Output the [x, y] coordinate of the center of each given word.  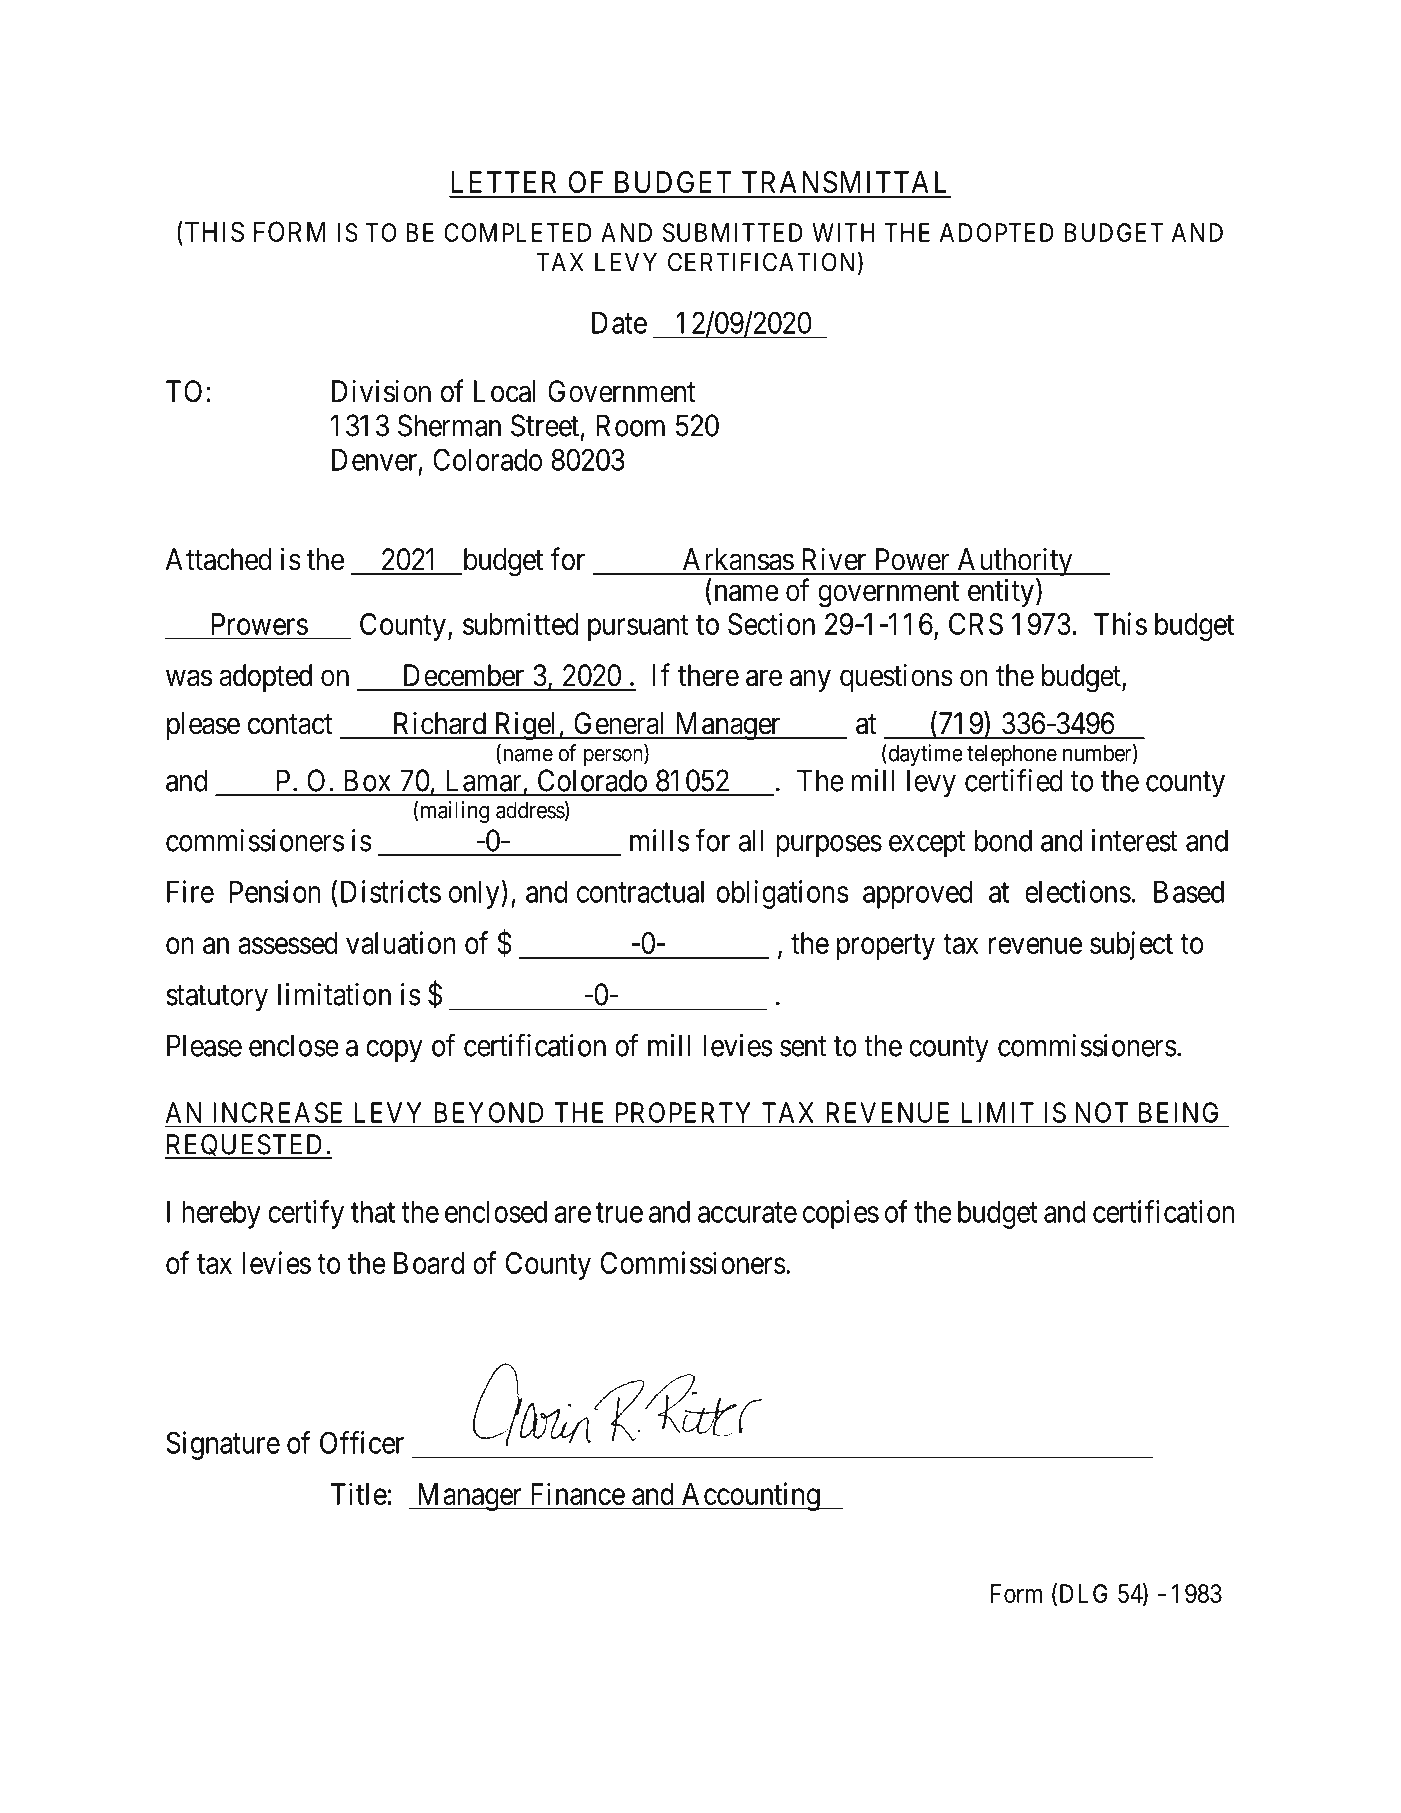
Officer [362, 1442]
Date [619, 323]
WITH [843, 232]
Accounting [750, 1496]
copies [841, 1214]
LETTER [504, 182]
